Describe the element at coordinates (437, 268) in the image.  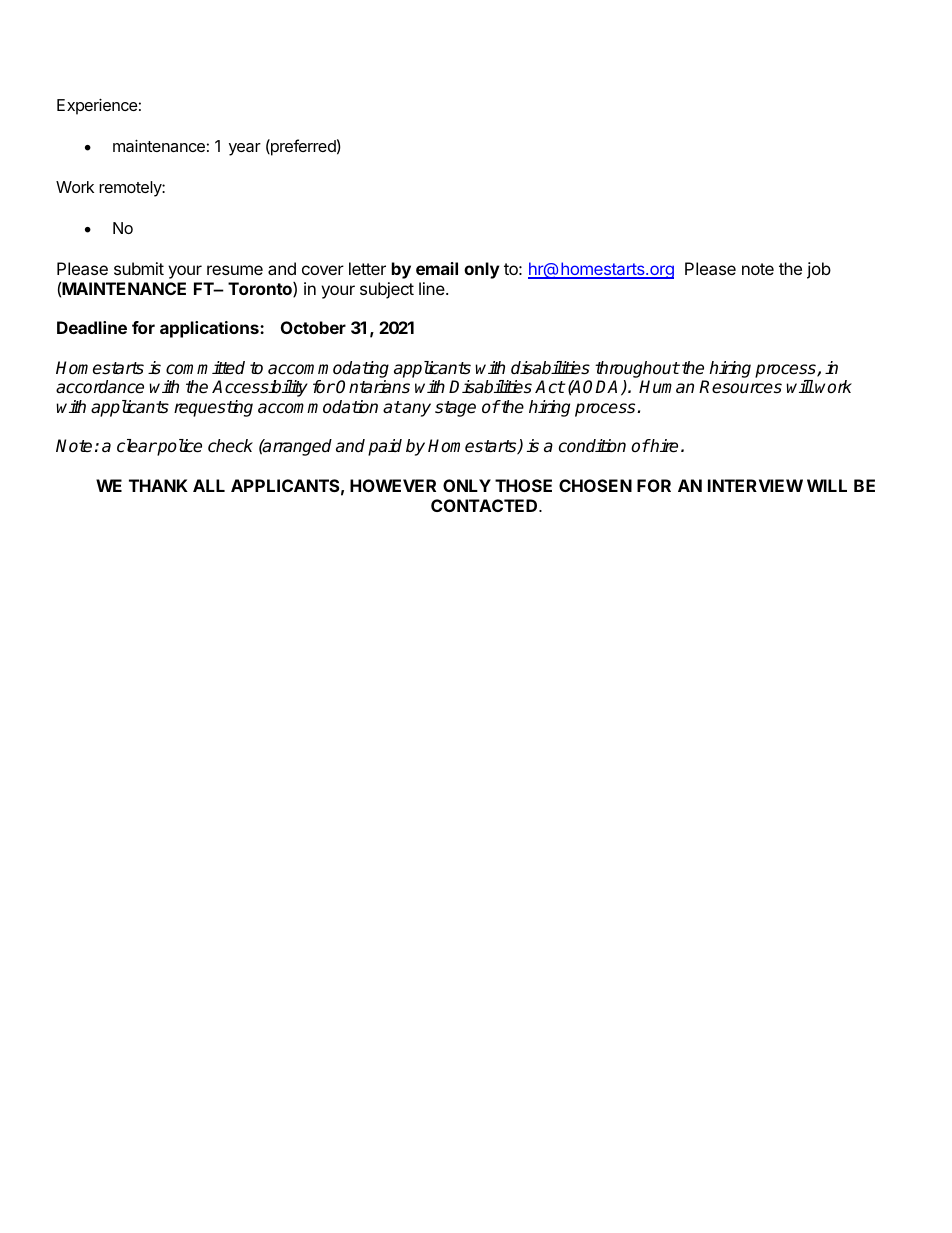
I see `email` at that location.
